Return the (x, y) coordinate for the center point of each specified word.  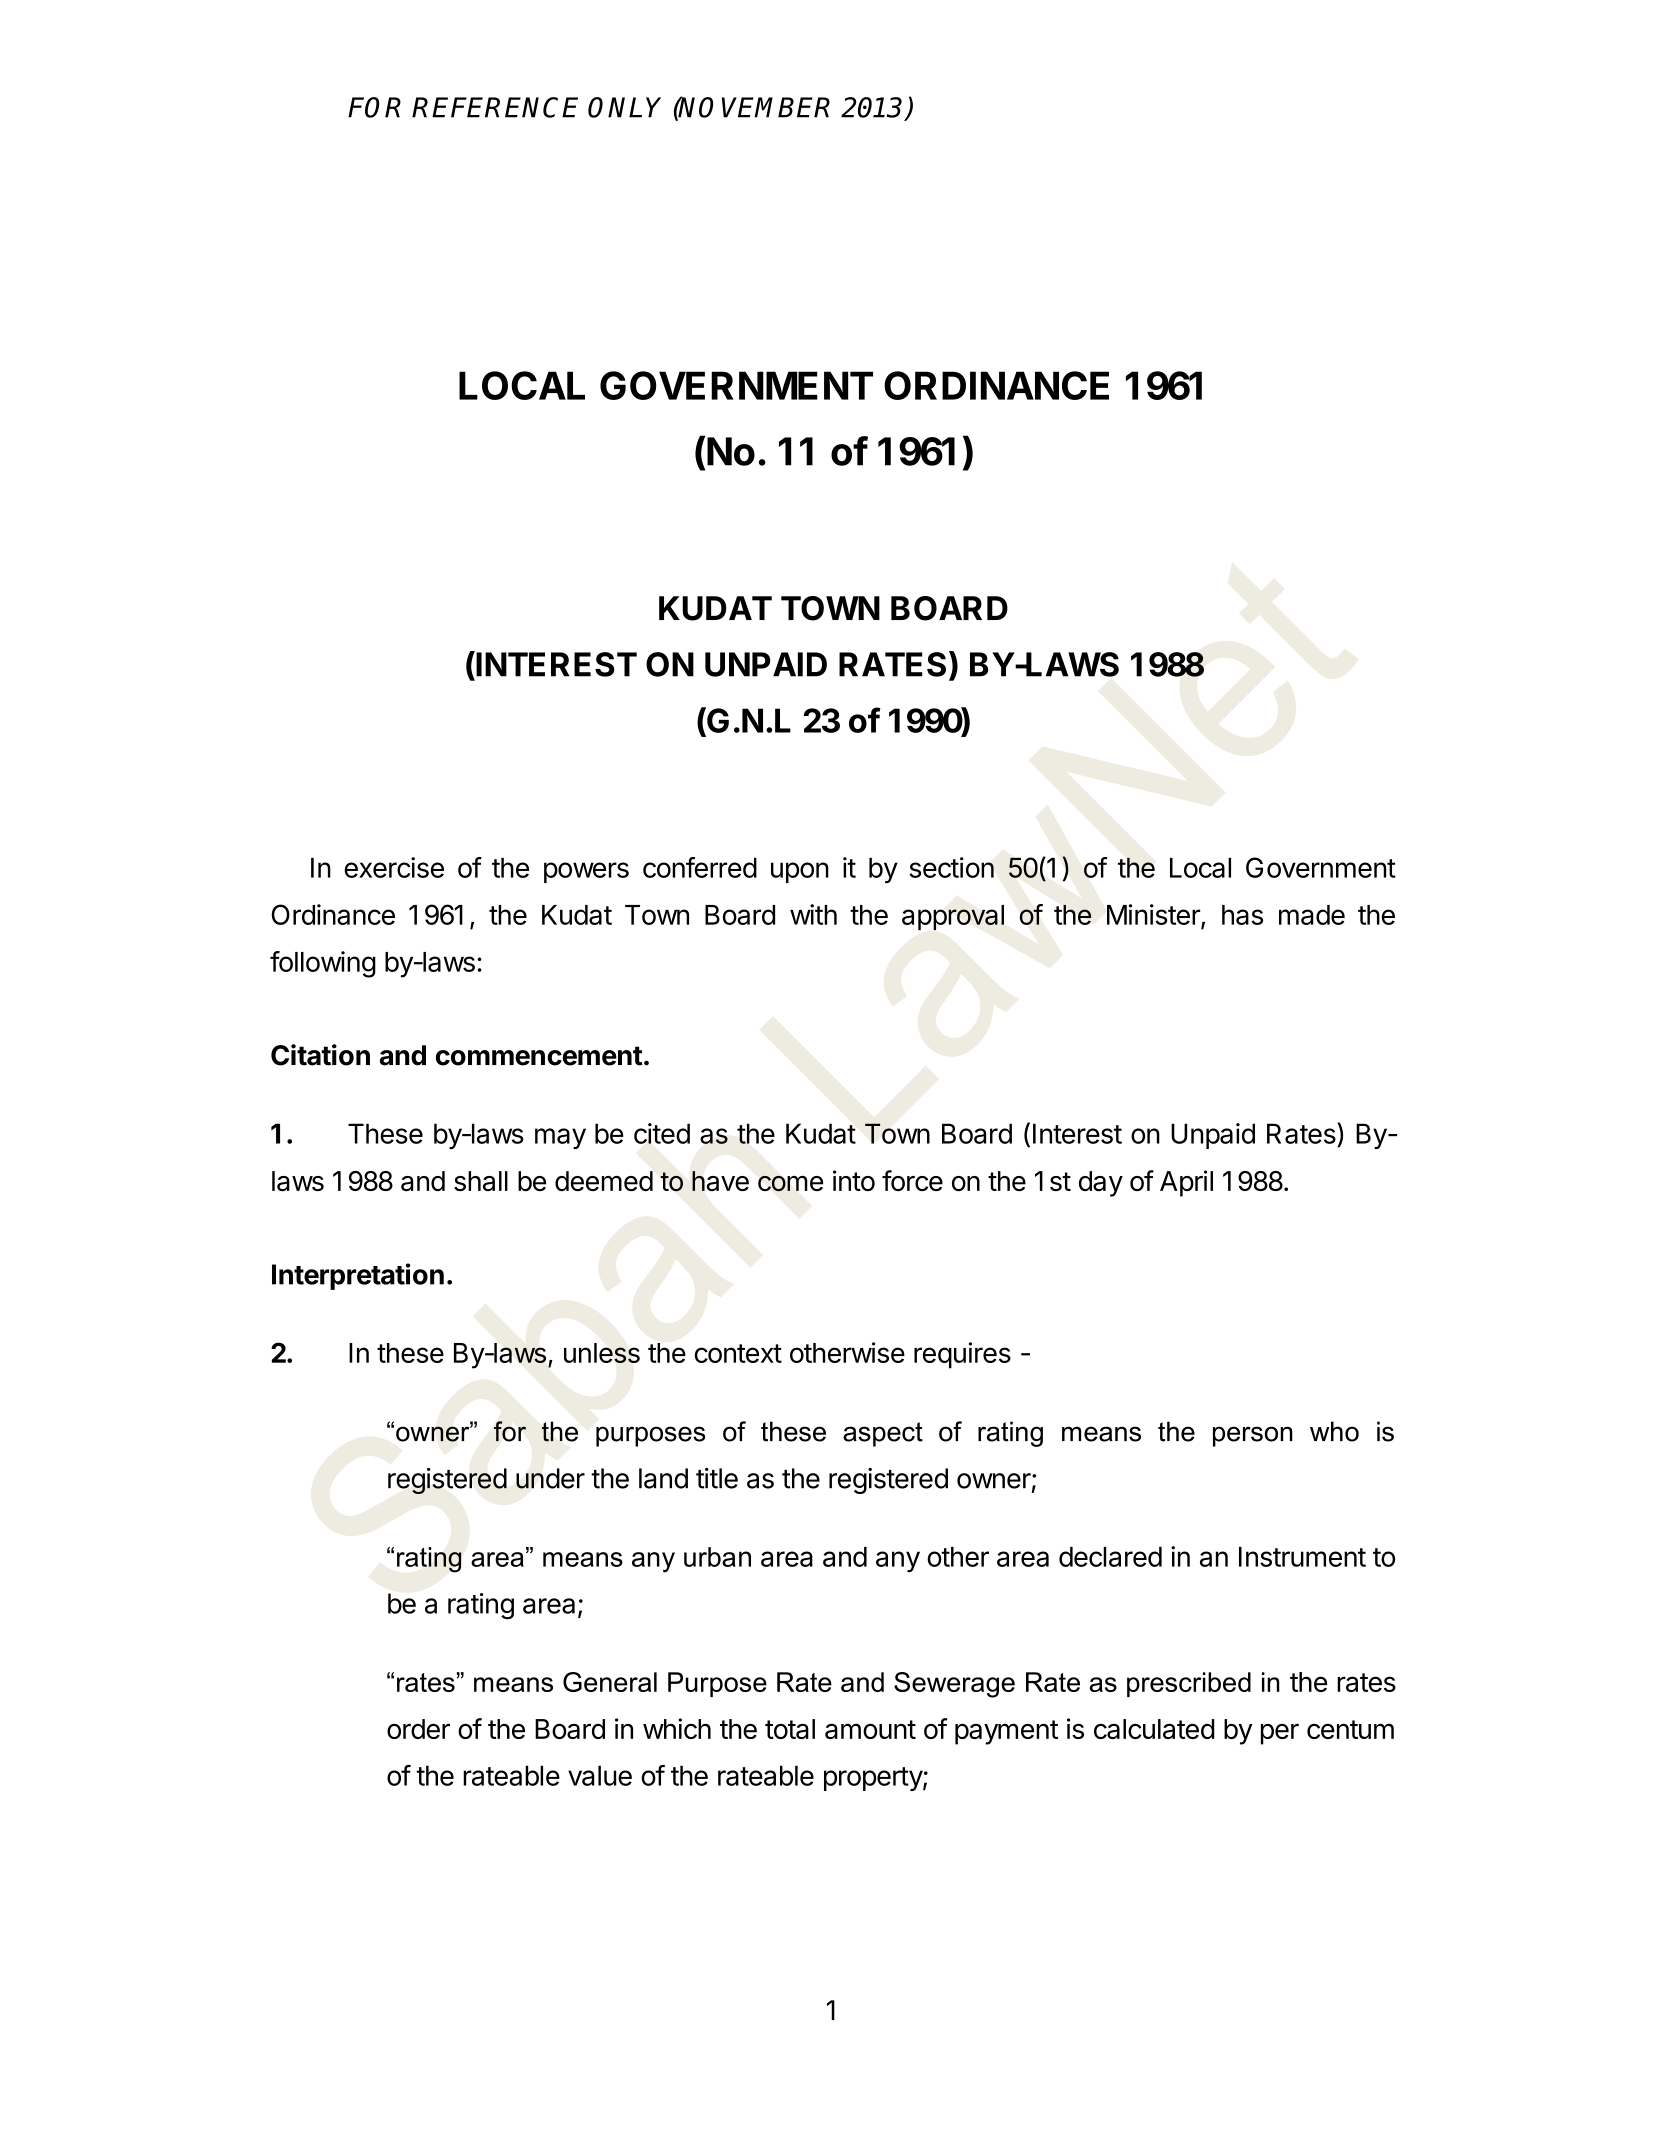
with (813, 914)
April (1186, 1183)
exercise (394, 867)
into (854, 1180)
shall (481, 1181)
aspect (883, 1434)
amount (870, 1729)
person (1253, 1436)
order (418, 1729)
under (550, 1478)
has (1242, 915)
